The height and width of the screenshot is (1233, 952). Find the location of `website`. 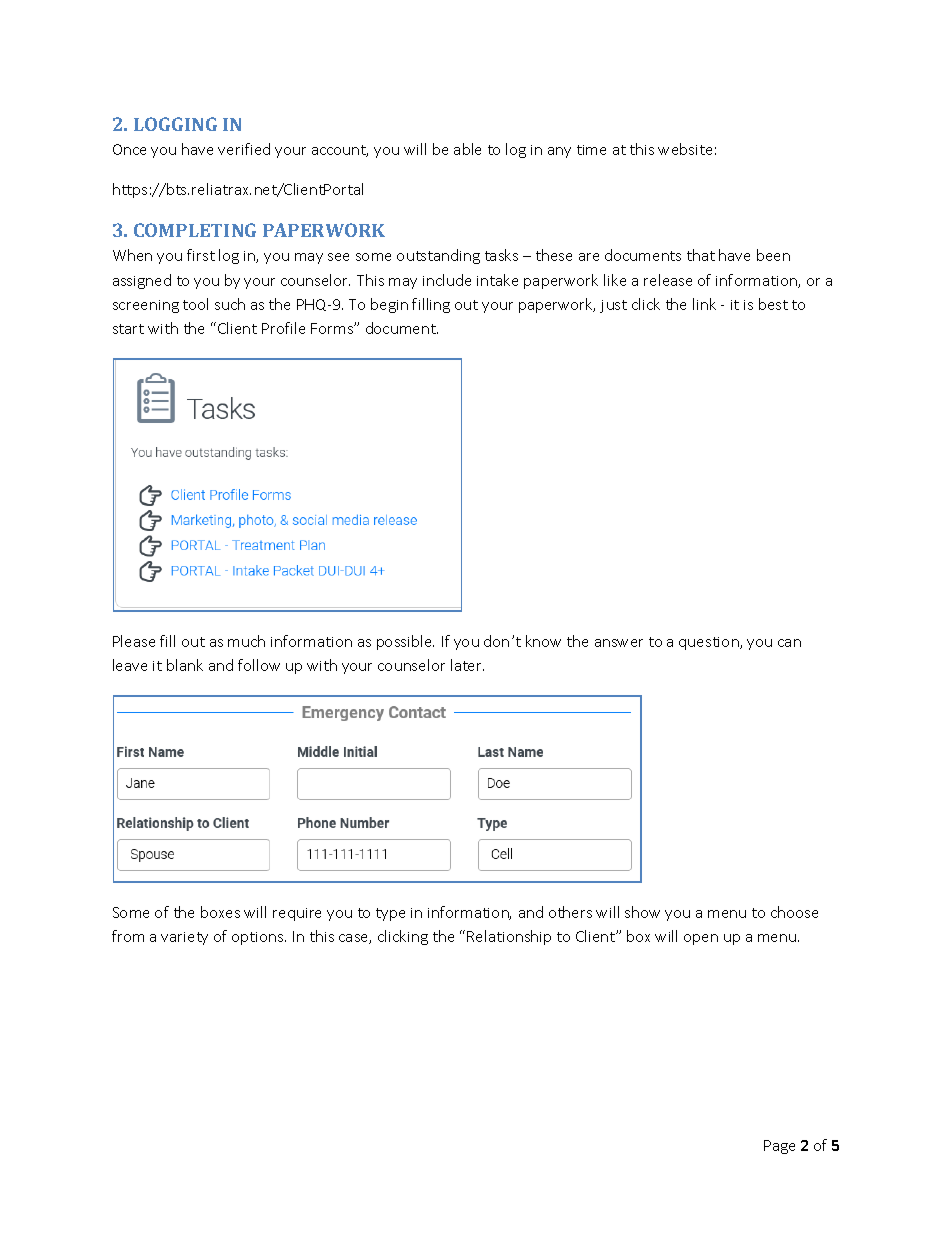

website is located at coordinates (685, 149).
